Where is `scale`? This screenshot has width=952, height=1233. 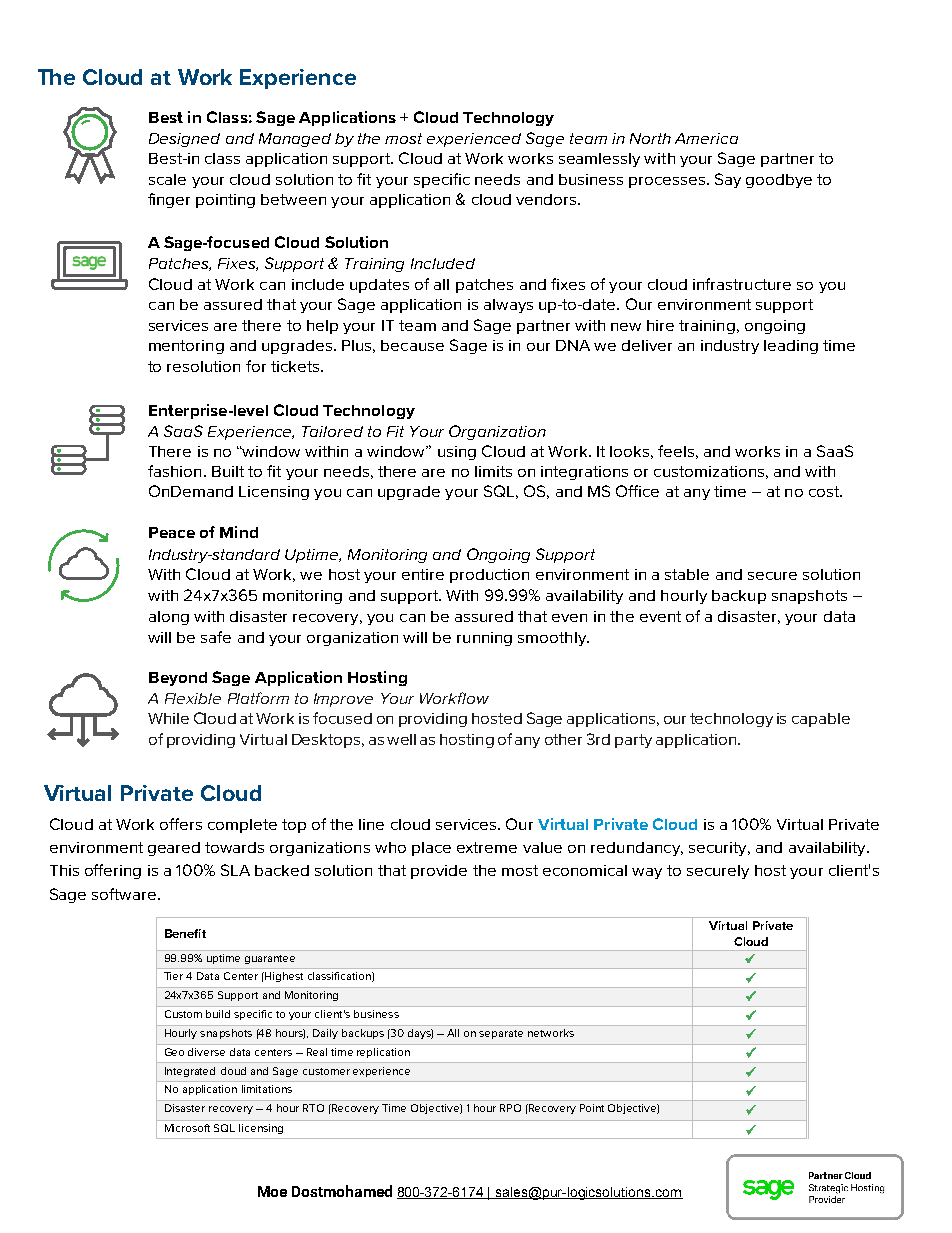
scale is located at coordinates (167, 179).
